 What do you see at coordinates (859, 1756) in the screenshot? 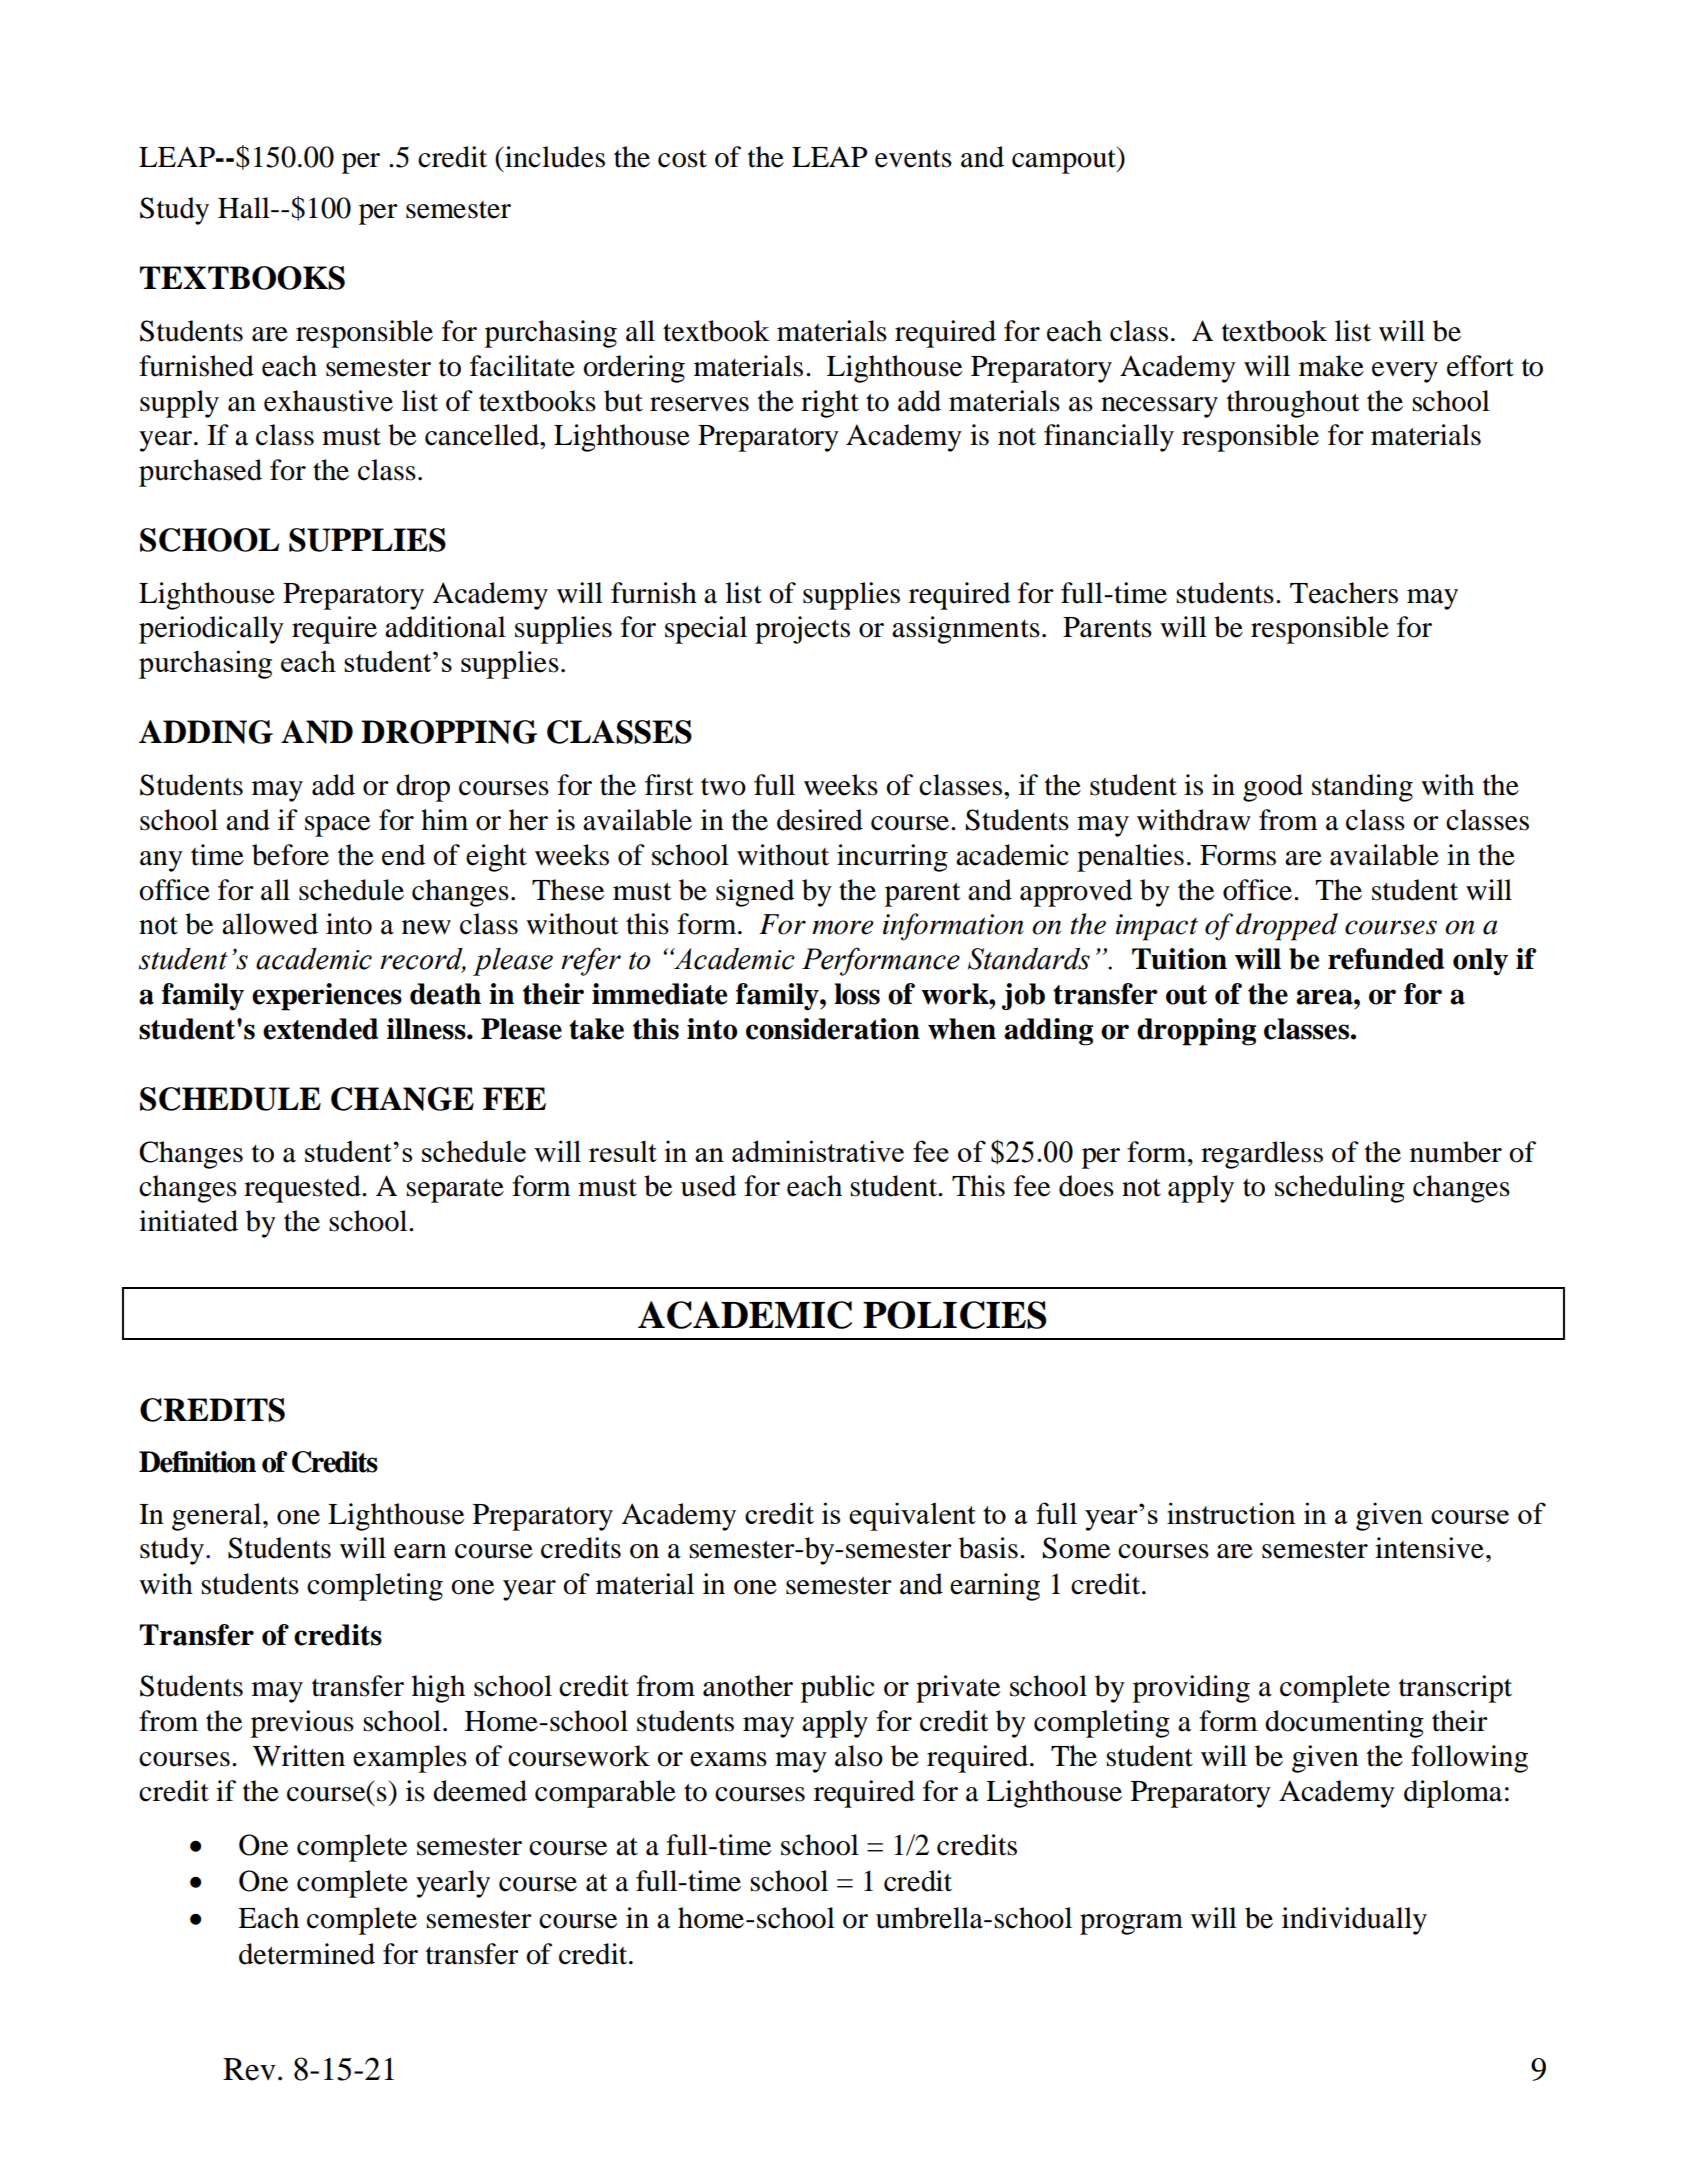
I see `also` at bounding box center [859, 1756].
